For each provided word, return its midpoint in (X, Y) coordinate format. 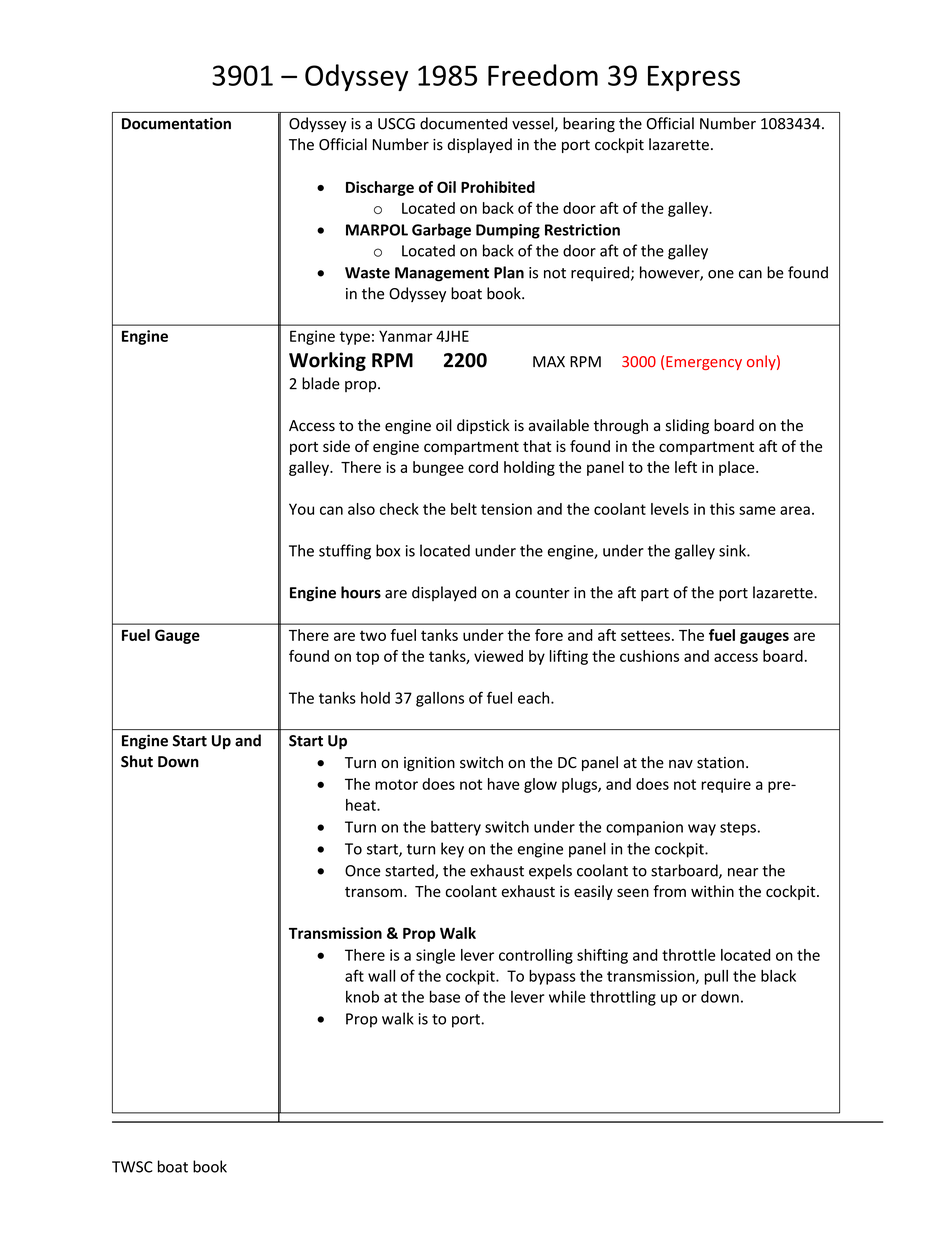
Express (694, 78)
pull (716, 977)
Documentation (176, 123)
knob (362, 996)
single (435, 956)
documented (463, 123)
